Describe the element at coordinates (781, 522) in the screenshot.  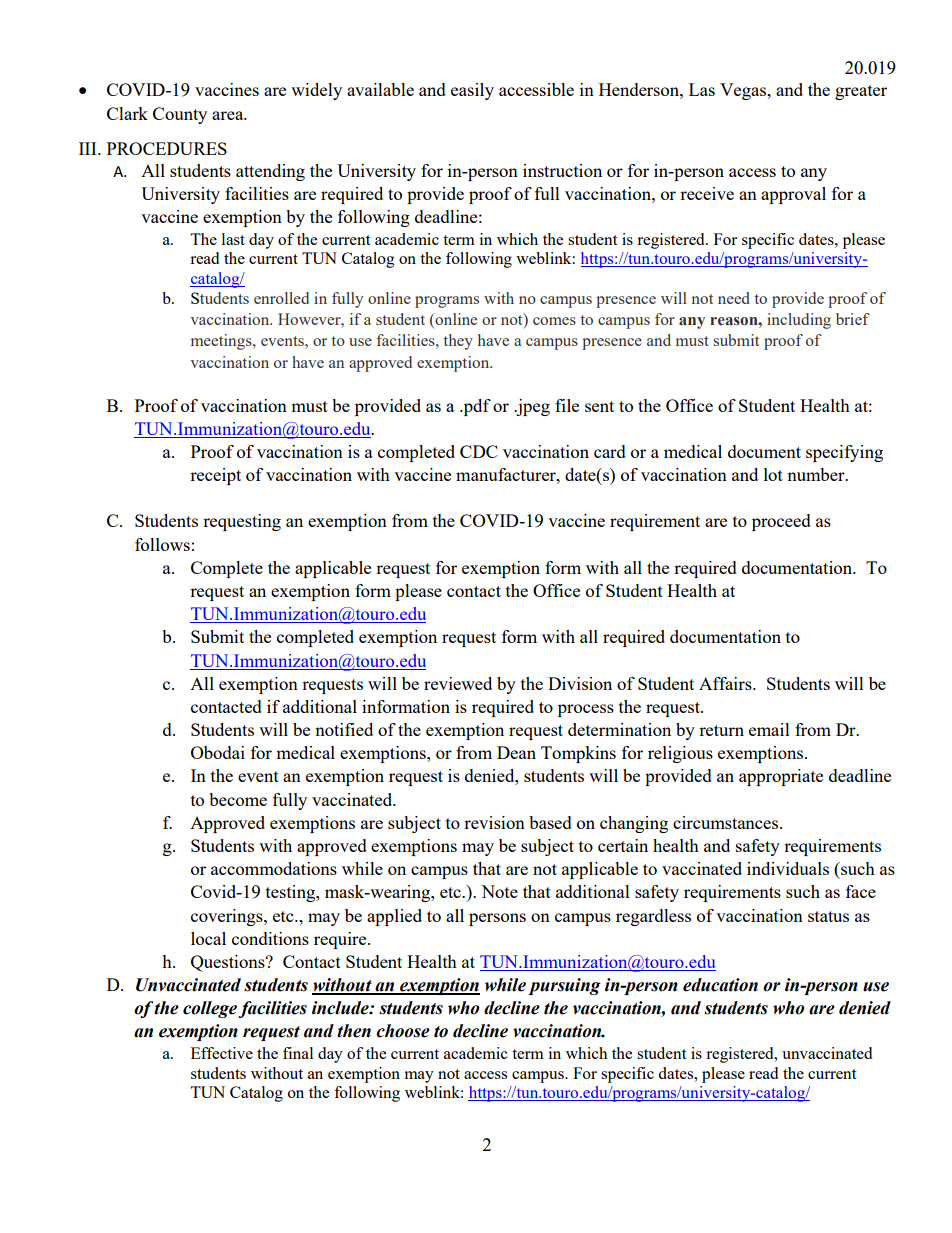
I see `proceed` at that location.
